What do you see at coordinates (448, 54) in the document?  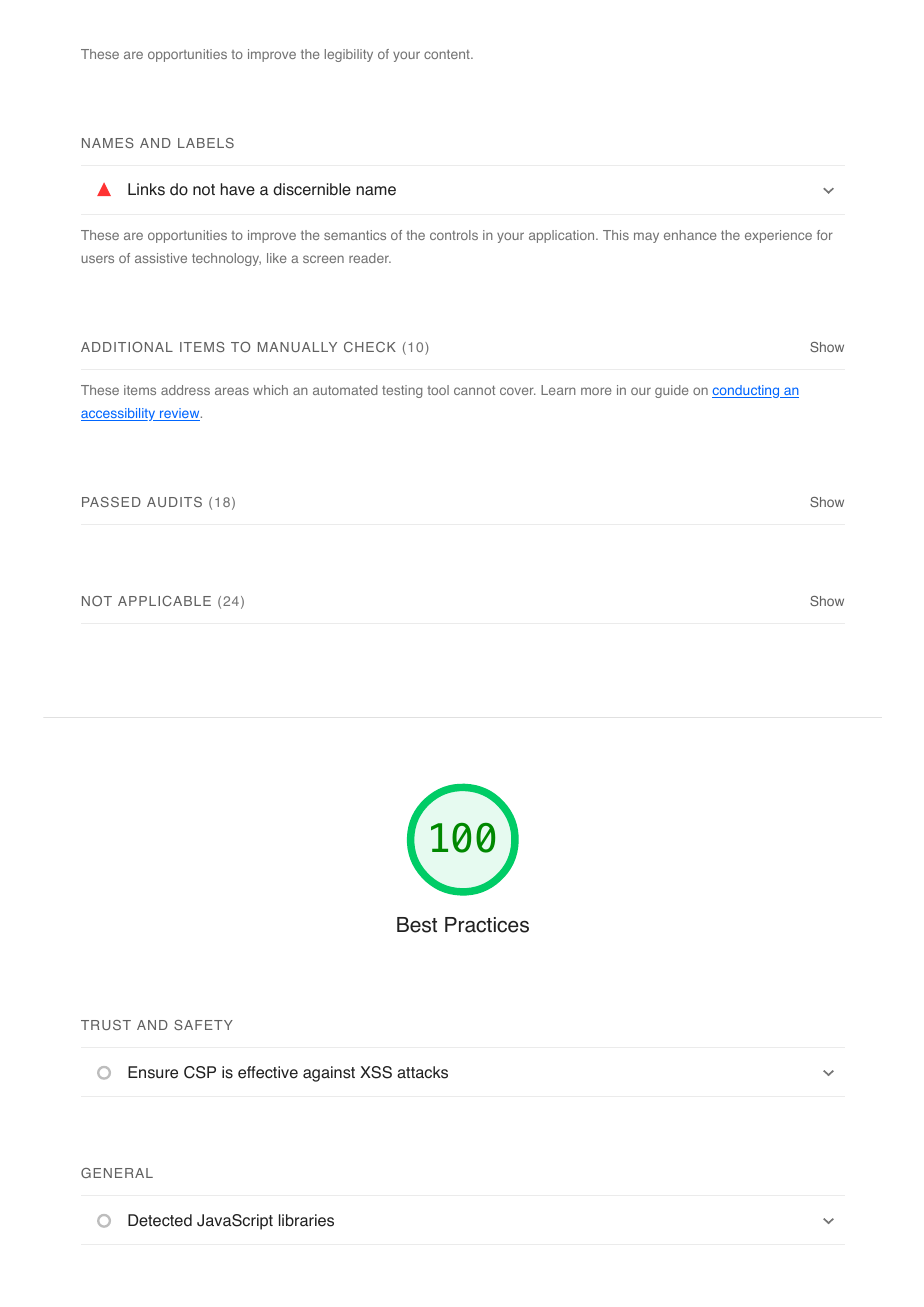 I see `content` at bounding box center [448, 54].
